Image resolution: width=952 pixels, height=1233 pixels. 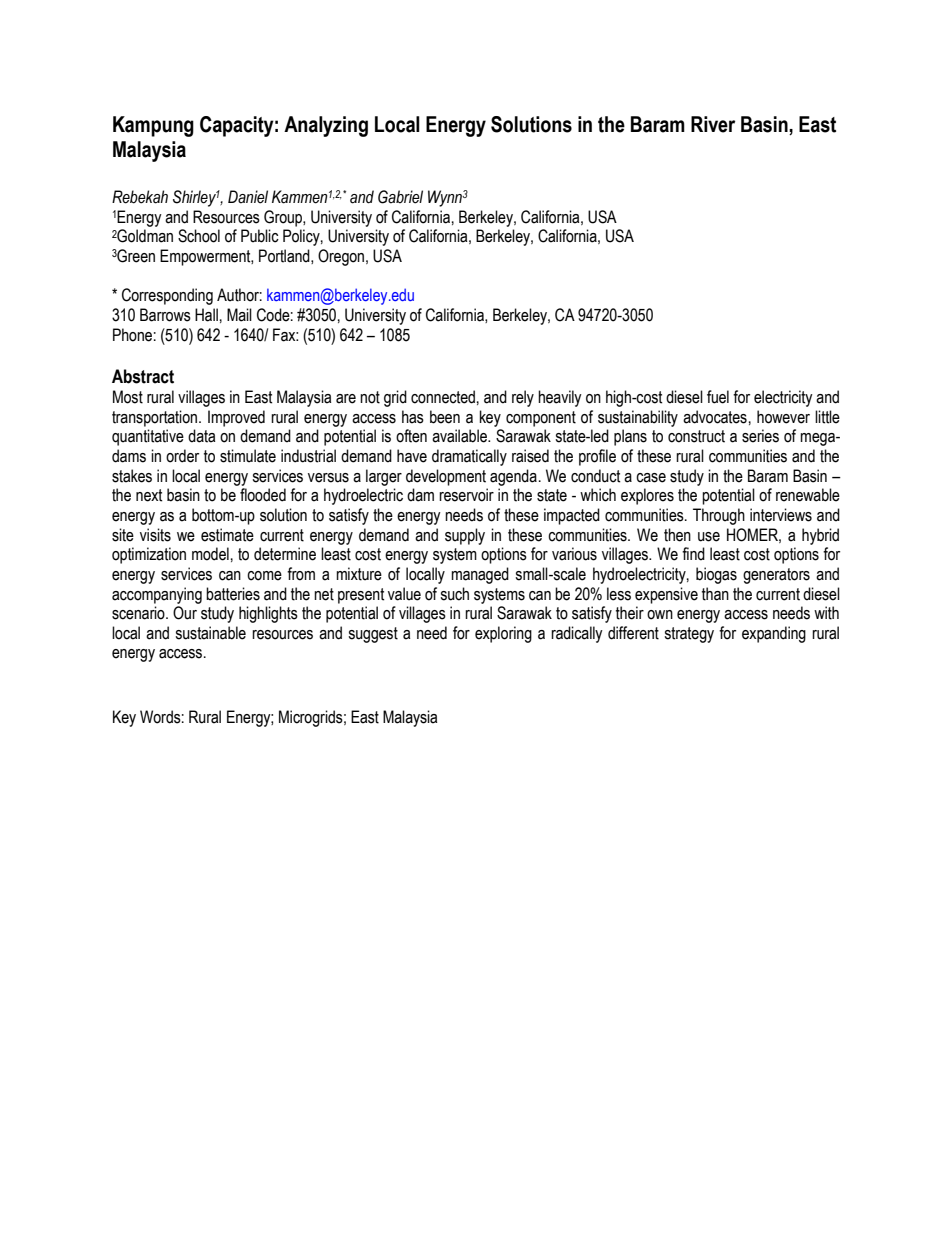 What do you see at coordinates (153, 126) in the screenshot?
I see `Kampung` at bounding box center [153, 126].
